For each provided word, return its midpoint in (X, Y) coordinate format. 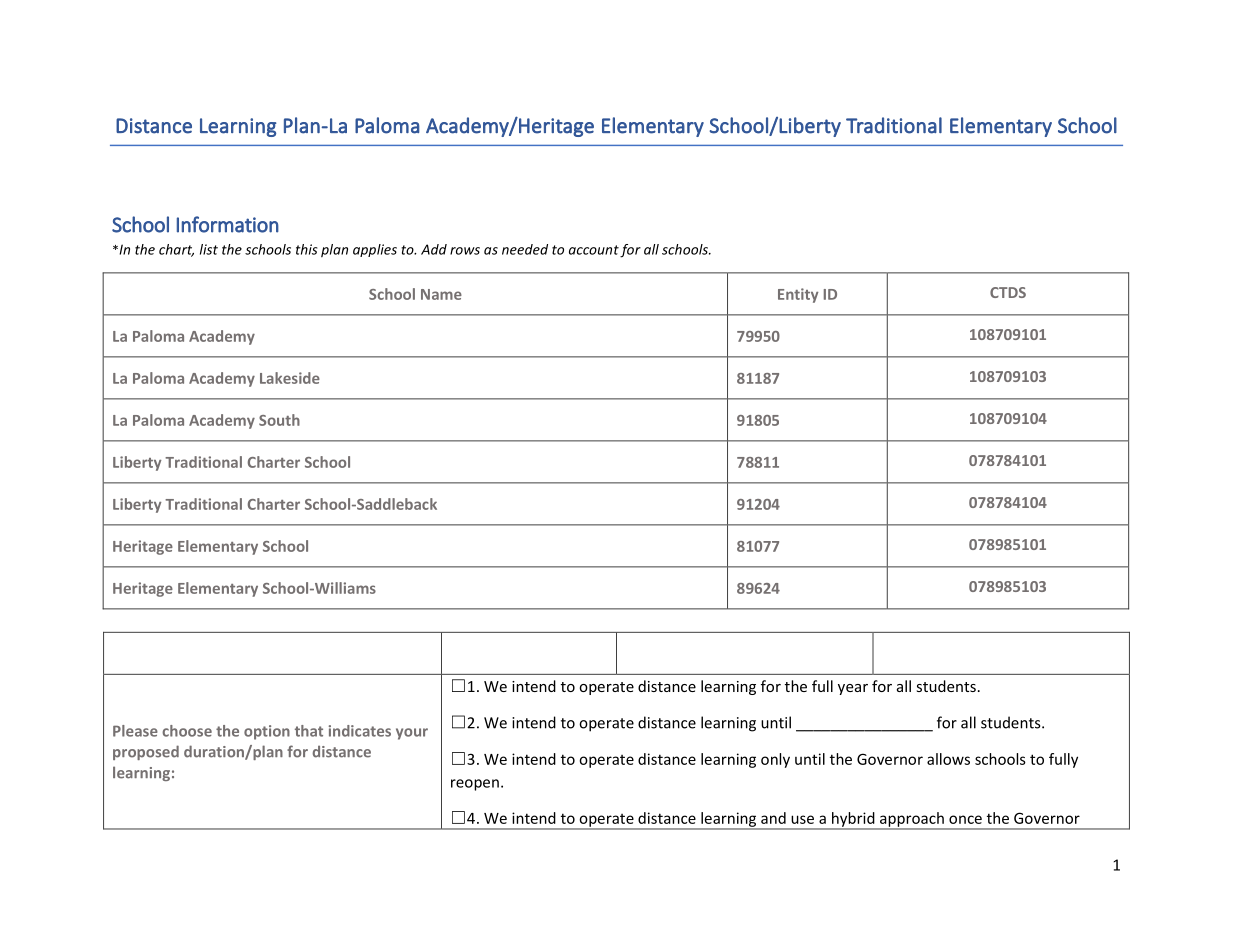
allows (948, 759)
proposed (146, 752)
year (853, 689)
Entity (798, 295)
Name (441, 294)
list (209, 249)
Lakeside (290, 378)
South (279, 420)
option (267, 732)
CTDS (1008, 292)
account (594, 250)
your (412, 734)
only (775, 760)
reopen (475, 785)
